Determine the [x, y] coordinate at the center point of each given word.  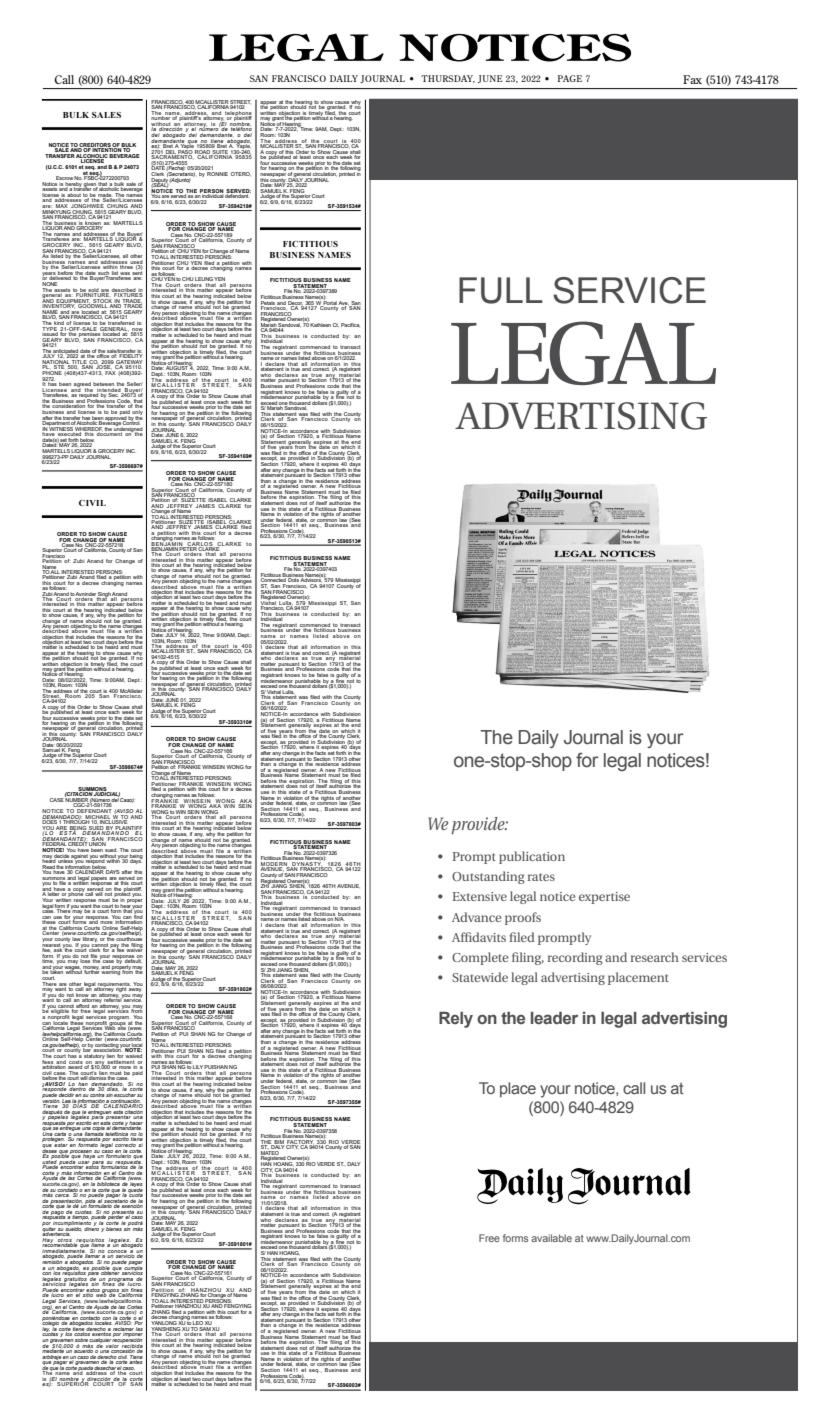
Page [570, 78]
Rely [456, 1020]
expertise [604, 898]
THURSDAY [448, 79]
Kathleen [320, 323]
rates [541, 877]
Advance [476, 917]
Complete [480, 958]
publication [532, 857]
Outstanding [488, 877]
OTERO [241, 174]
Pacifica [350, 325]
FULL [501, 290]
